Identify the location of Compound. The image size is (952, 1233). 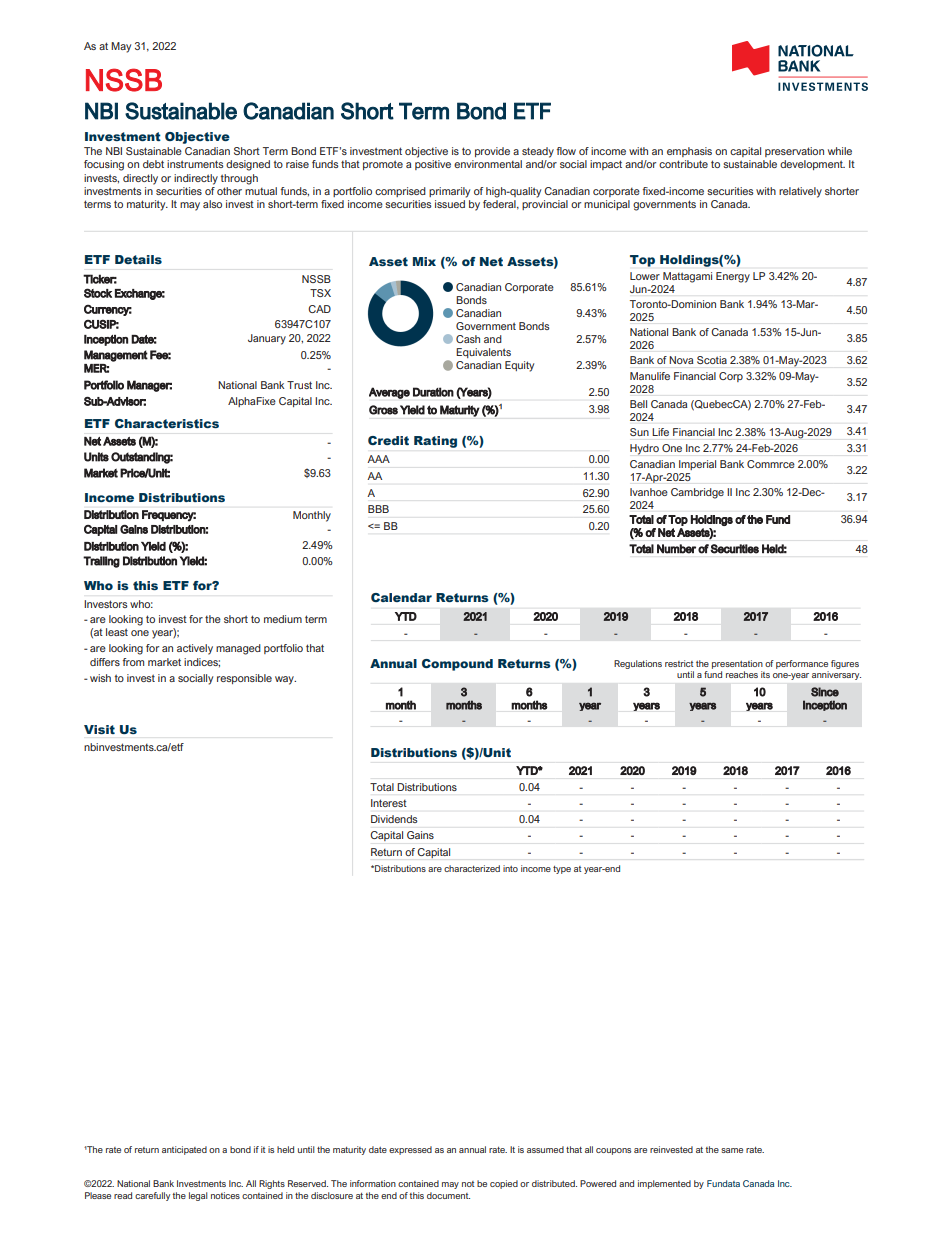
(457, 665).
